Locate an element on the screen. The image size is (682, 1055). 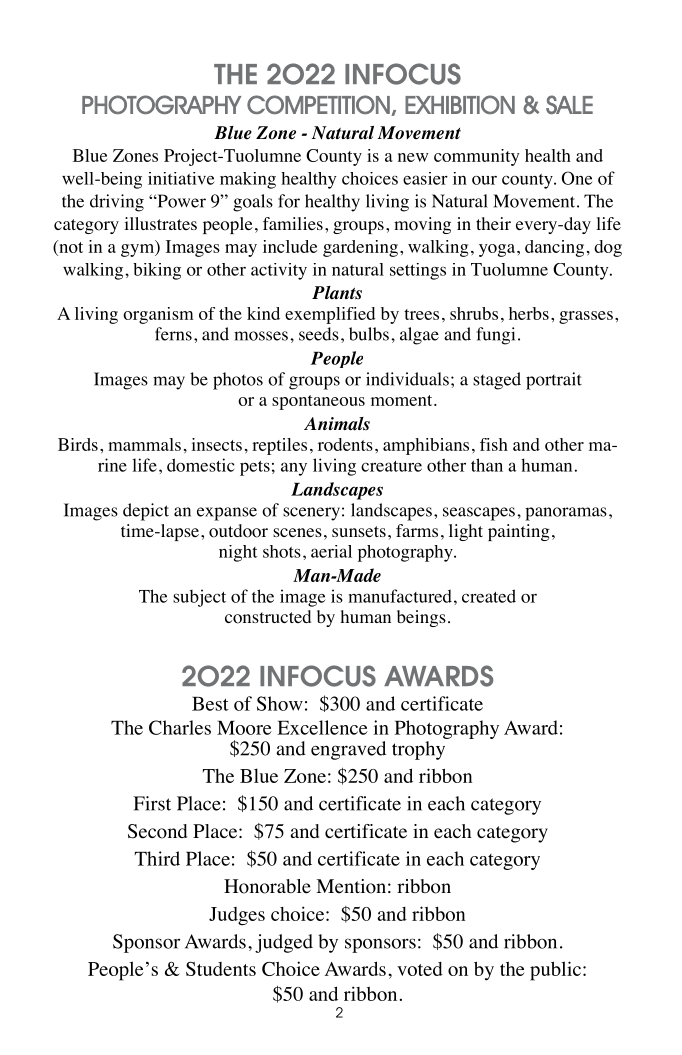
painting is located at coordinates (519, 532).
